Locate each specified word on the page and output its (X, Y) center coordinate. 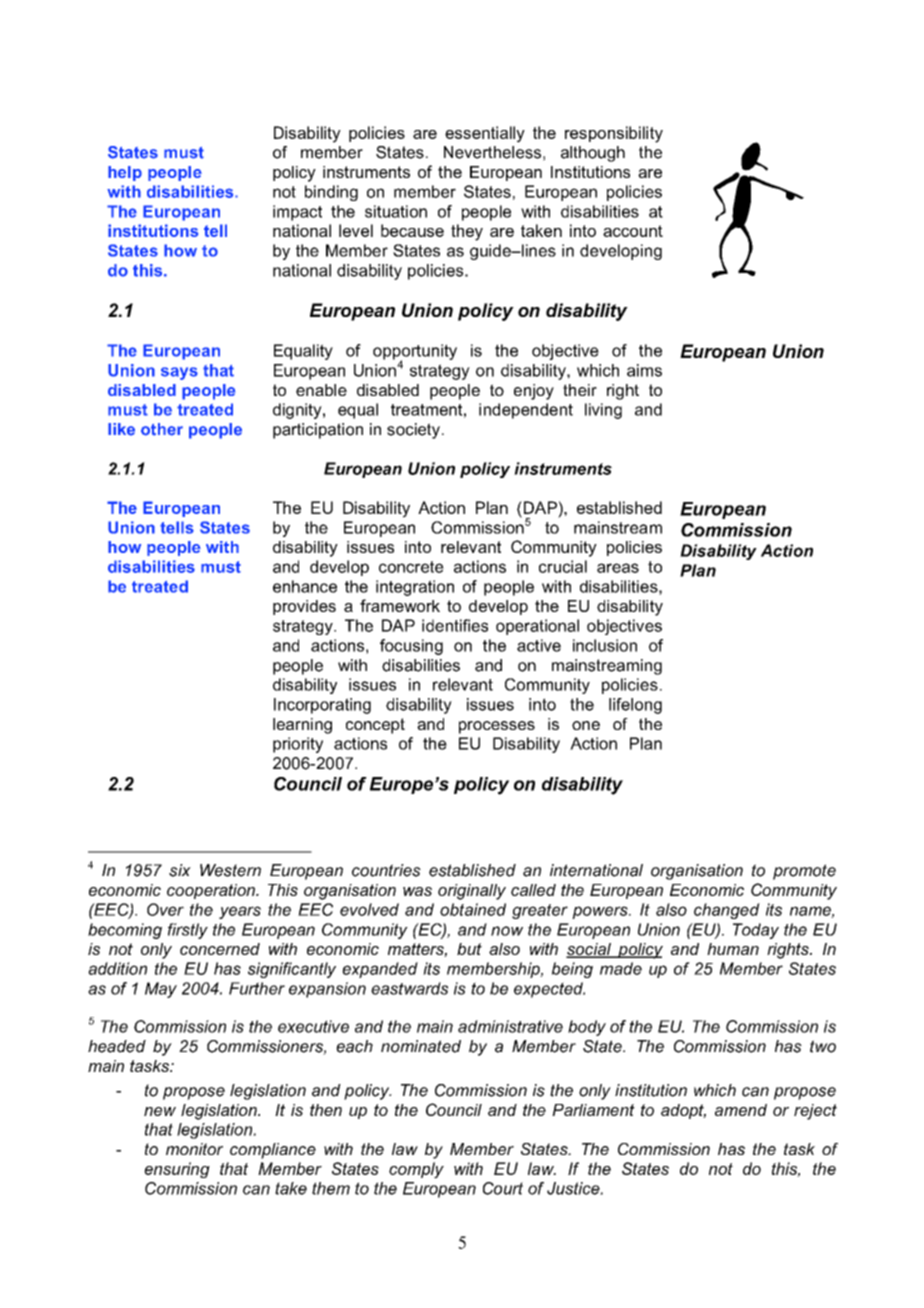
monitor (194, 1149)
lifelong (635, 706)
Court (503, 1188)
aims (644, 370)
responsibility (614, 134)
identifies (455, 625)
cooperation (212, 891)
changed (727, 911)
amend (741, 1110)
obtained (473, 909)
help (125, 173)
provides (304, 607)
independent (526, 411)
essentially (485, 134)
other (162, 429)
